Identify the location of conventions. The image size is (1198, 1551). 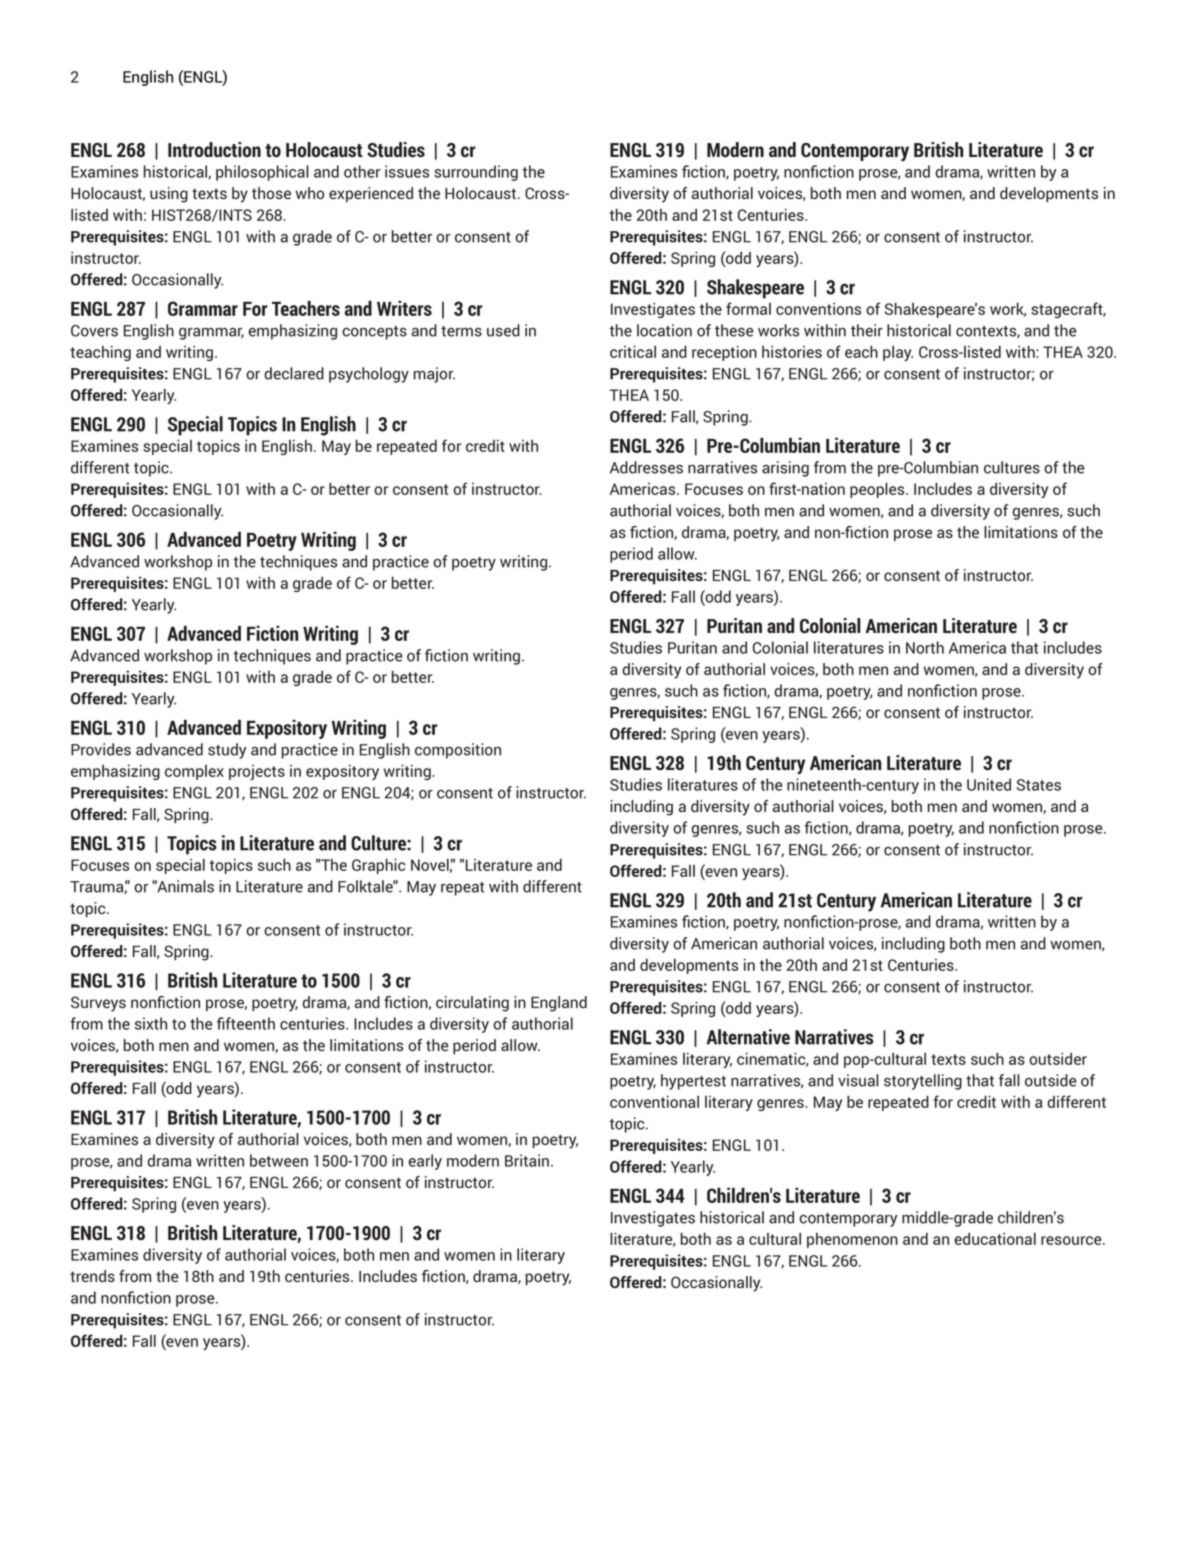
(818, 309).
